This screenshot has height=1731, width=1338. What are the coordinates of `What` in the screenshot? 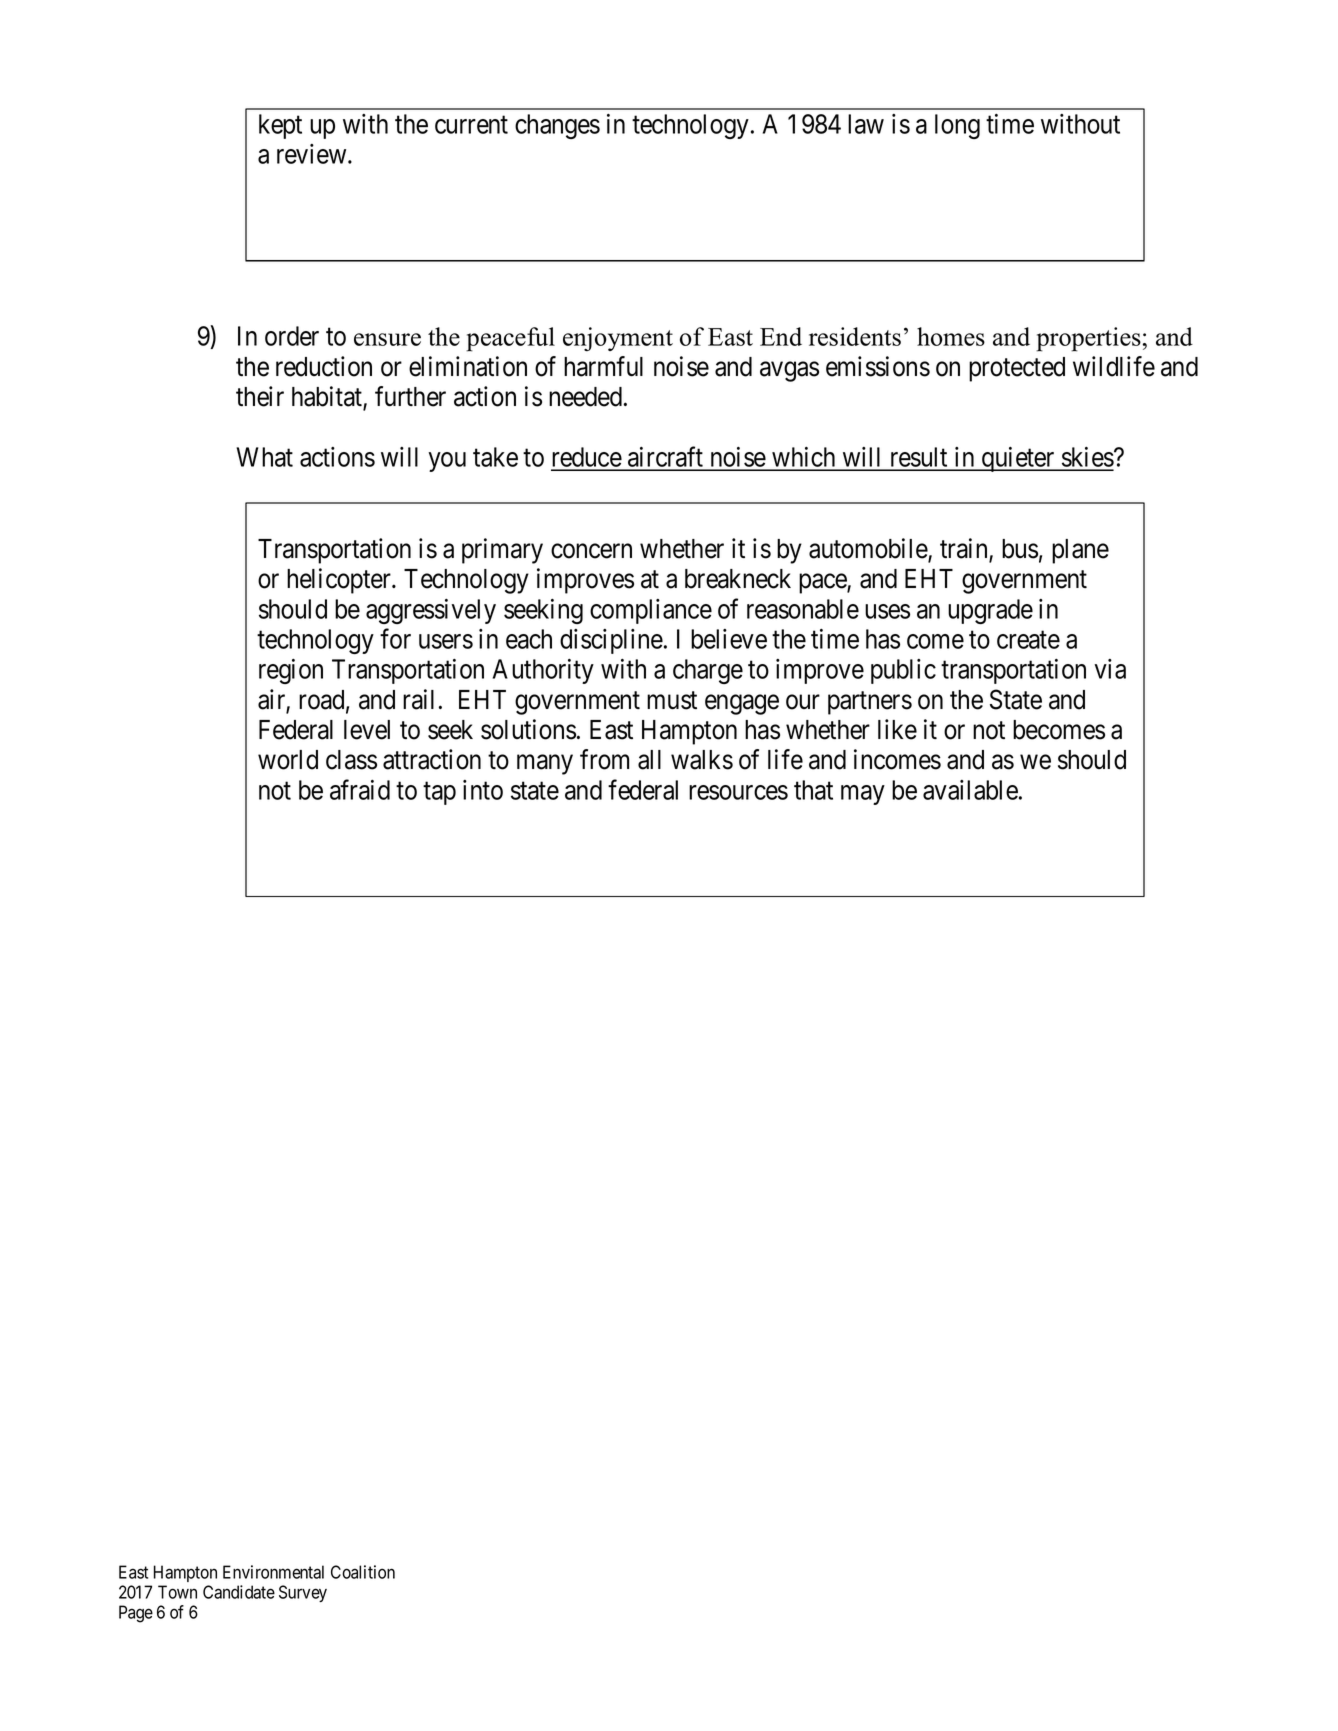 It's located at (264, 457).
